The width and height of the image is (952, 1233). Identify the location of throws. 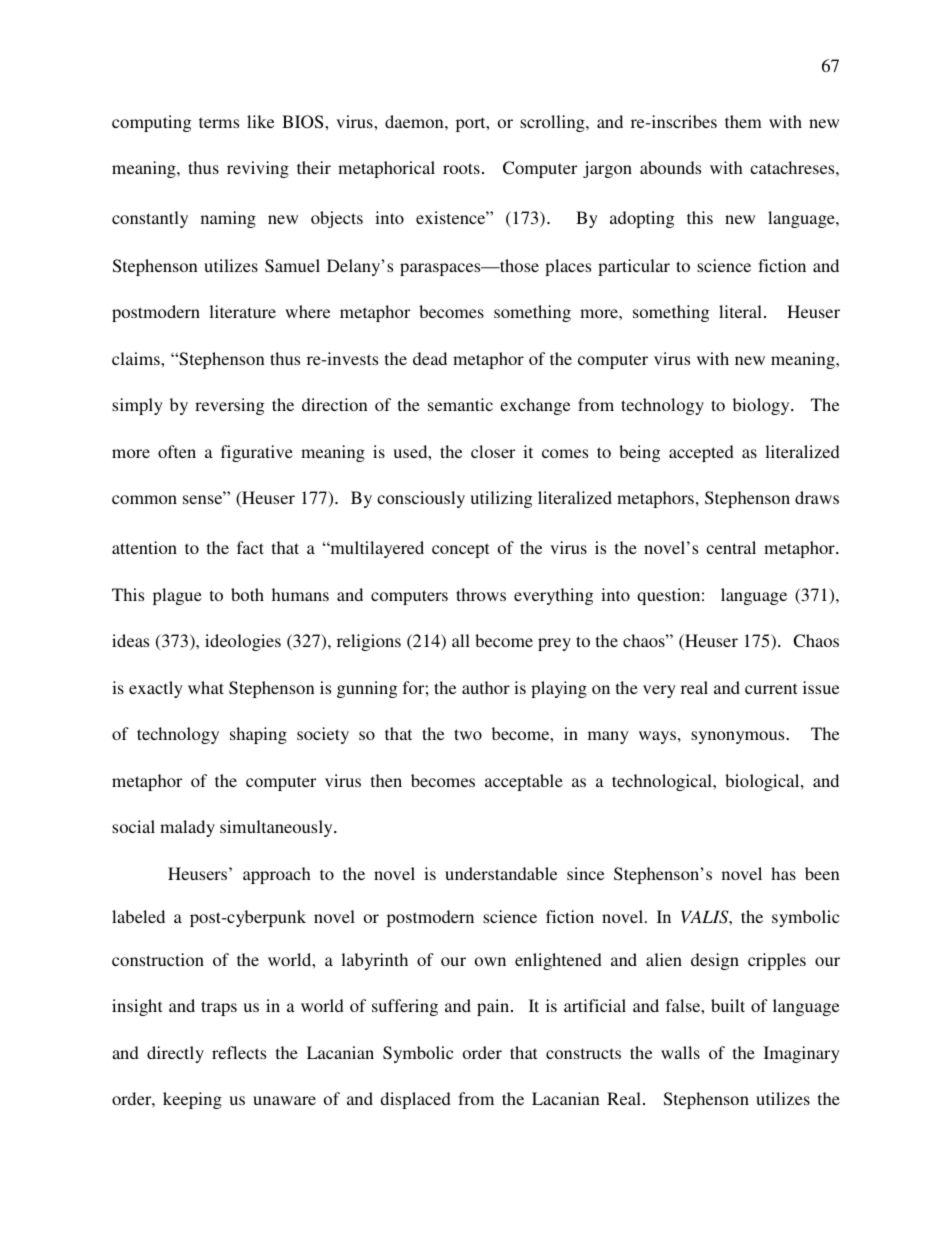
(481, 594).
